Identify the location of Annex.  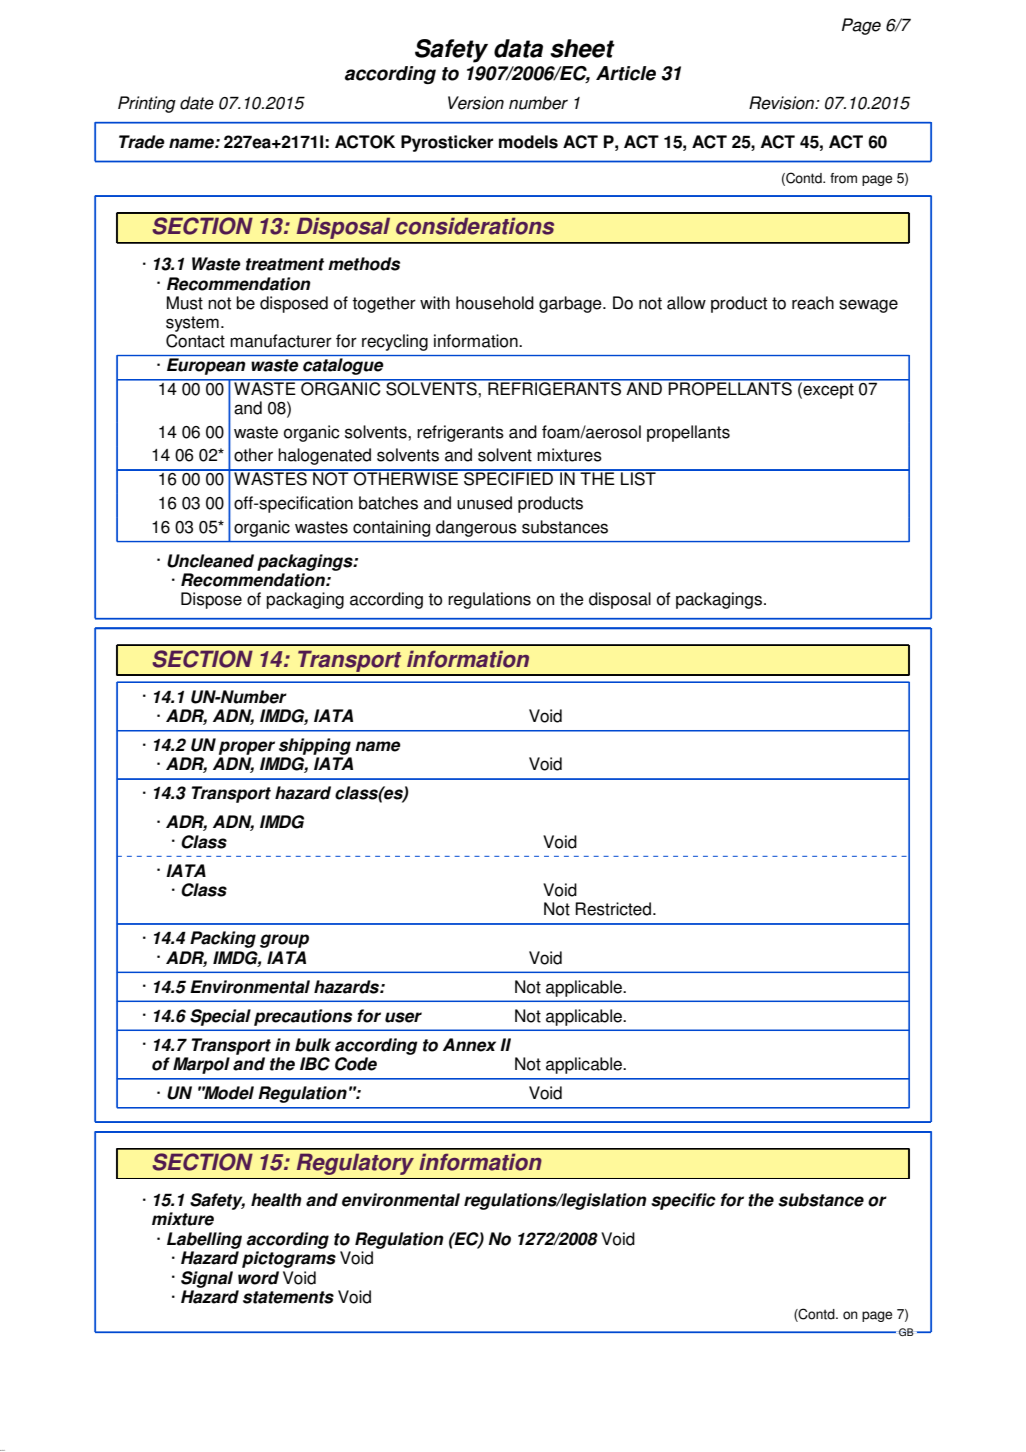
(469, 1045).
